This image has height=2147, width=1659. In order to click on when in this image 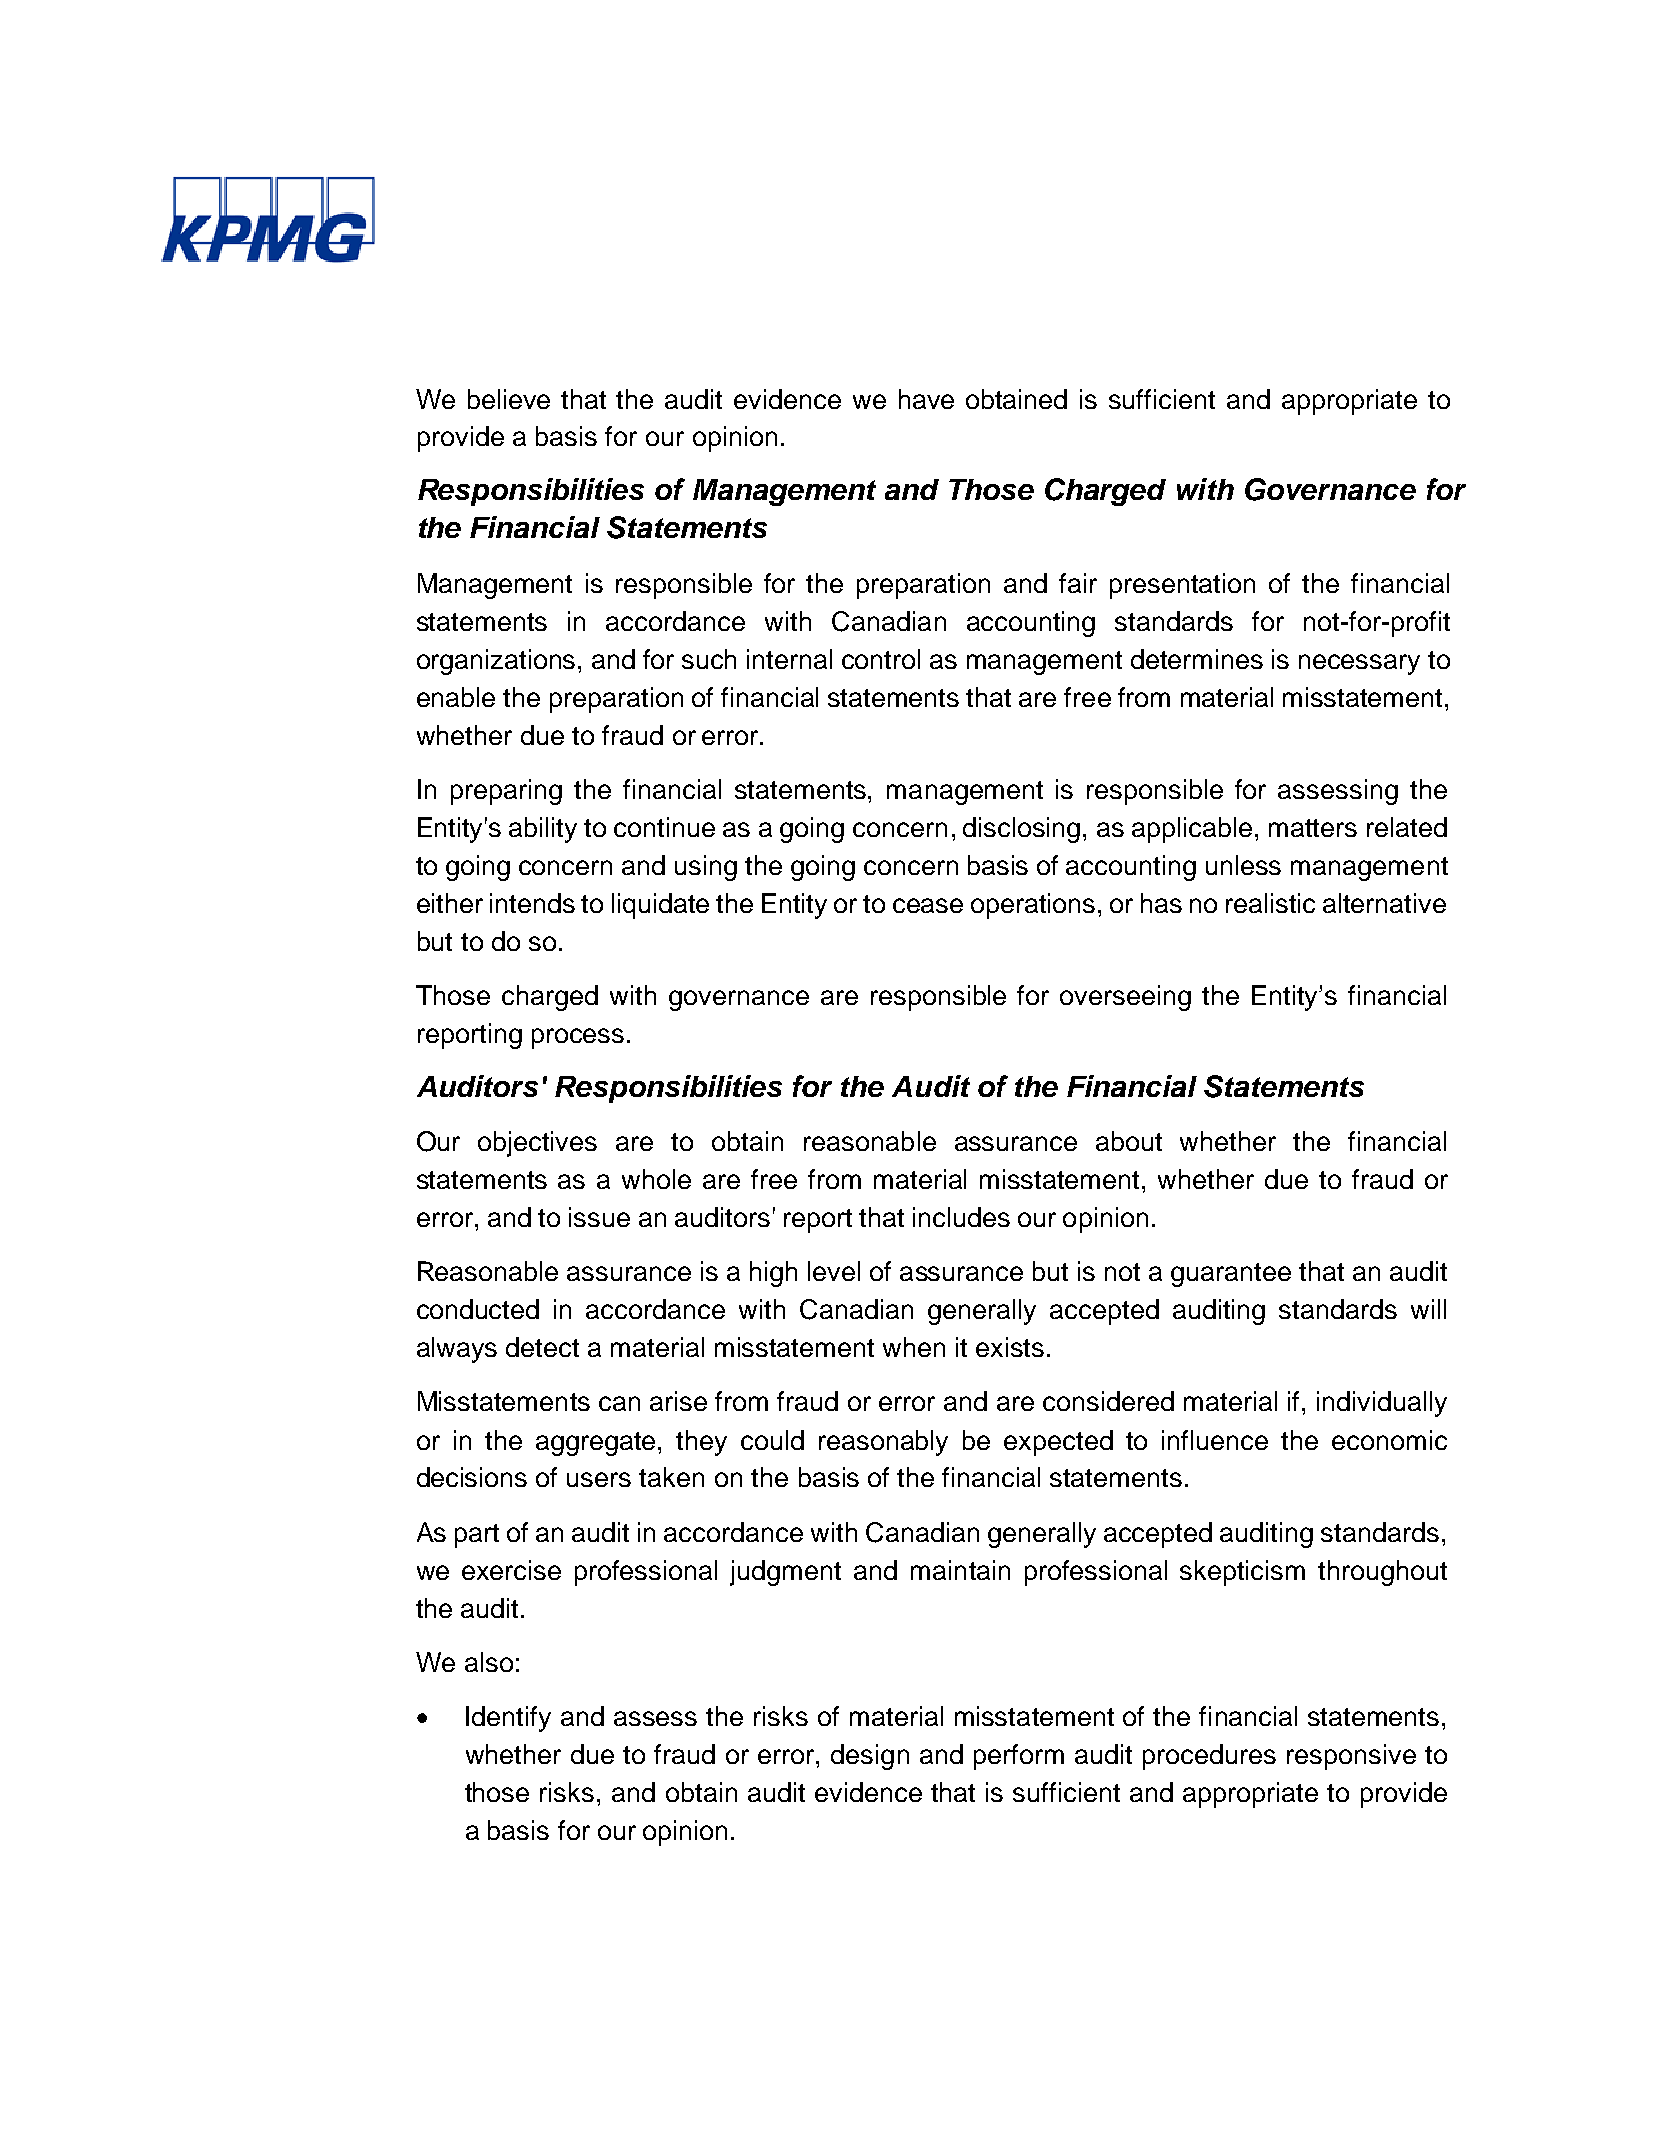, I will do `click(914, 1347)`.
